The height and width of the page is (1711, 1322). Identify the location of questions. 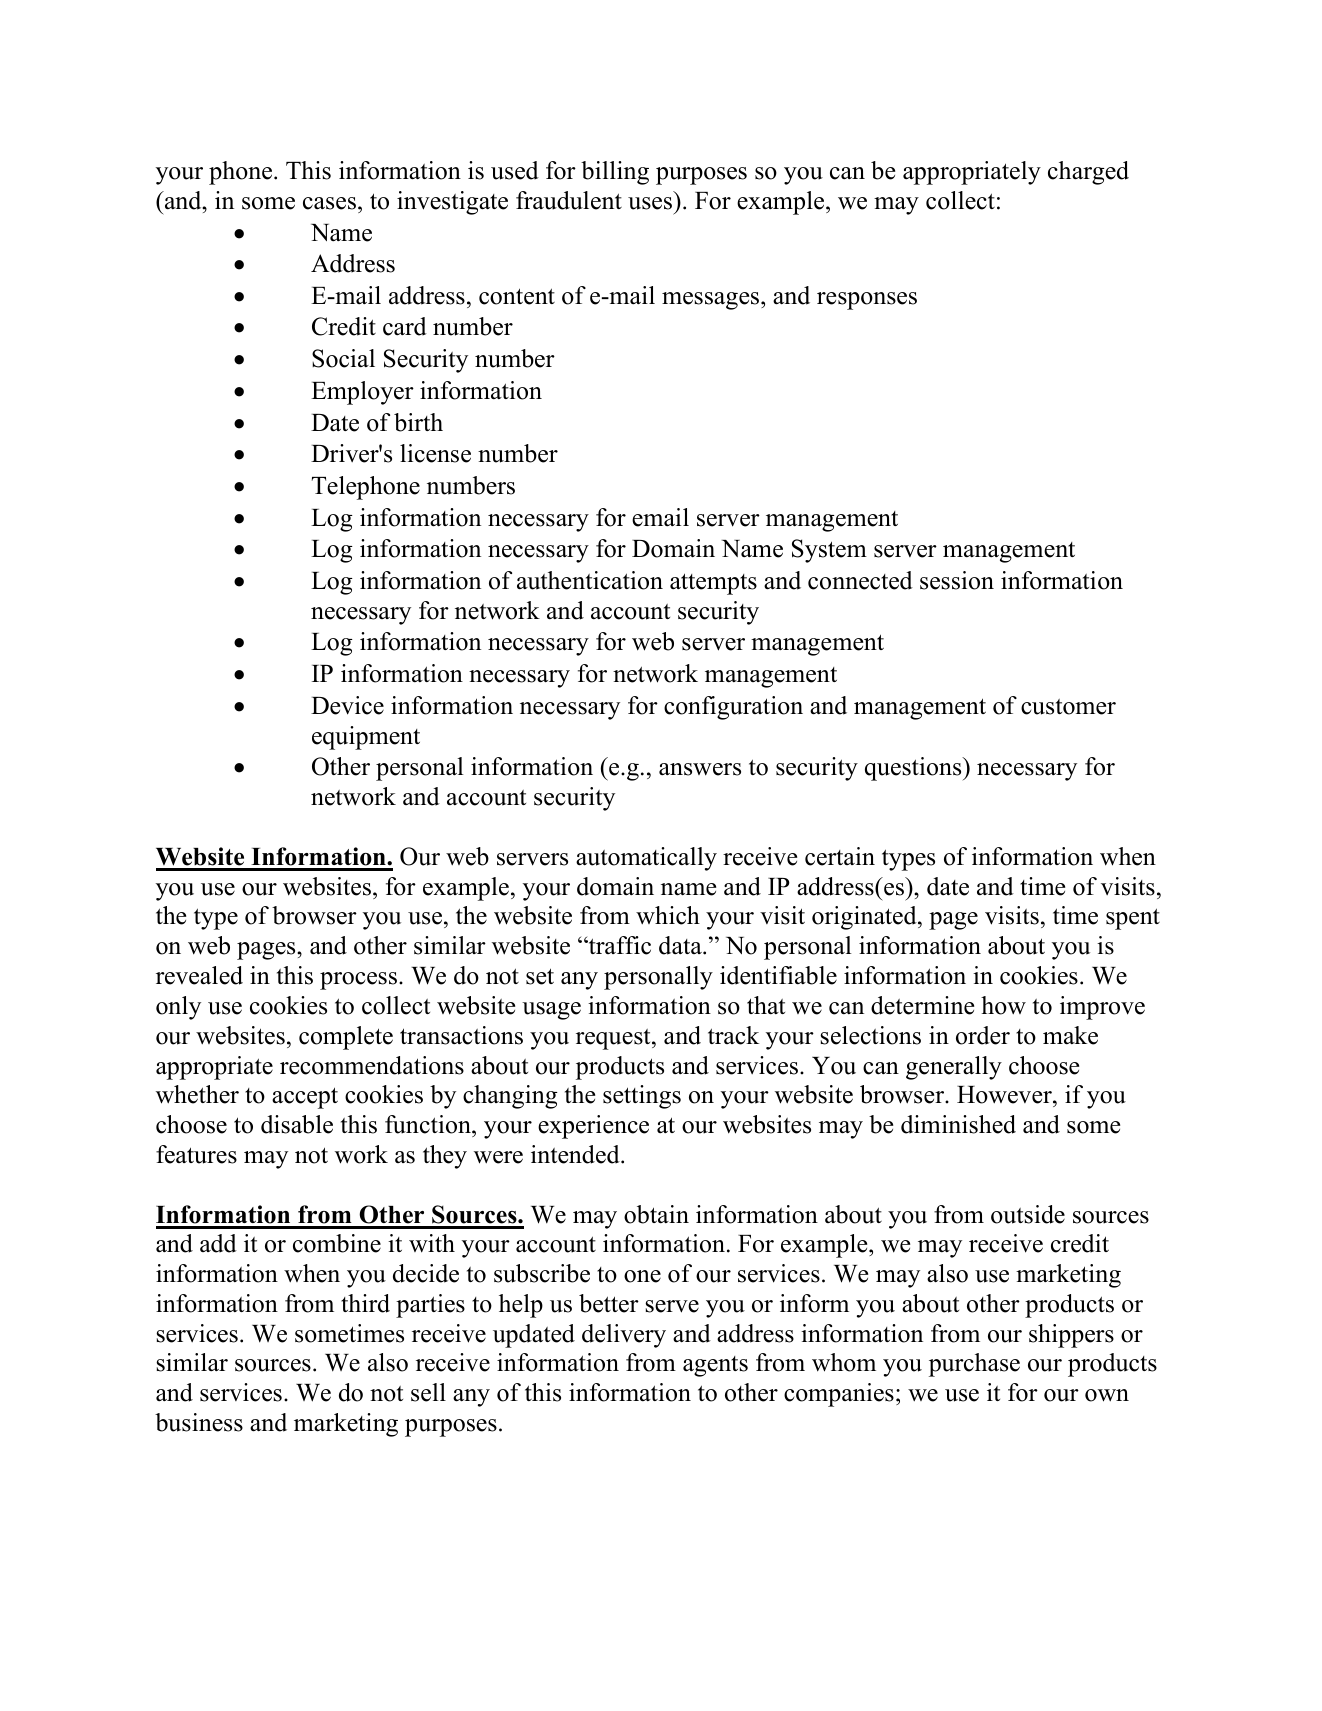
(914, 769).
